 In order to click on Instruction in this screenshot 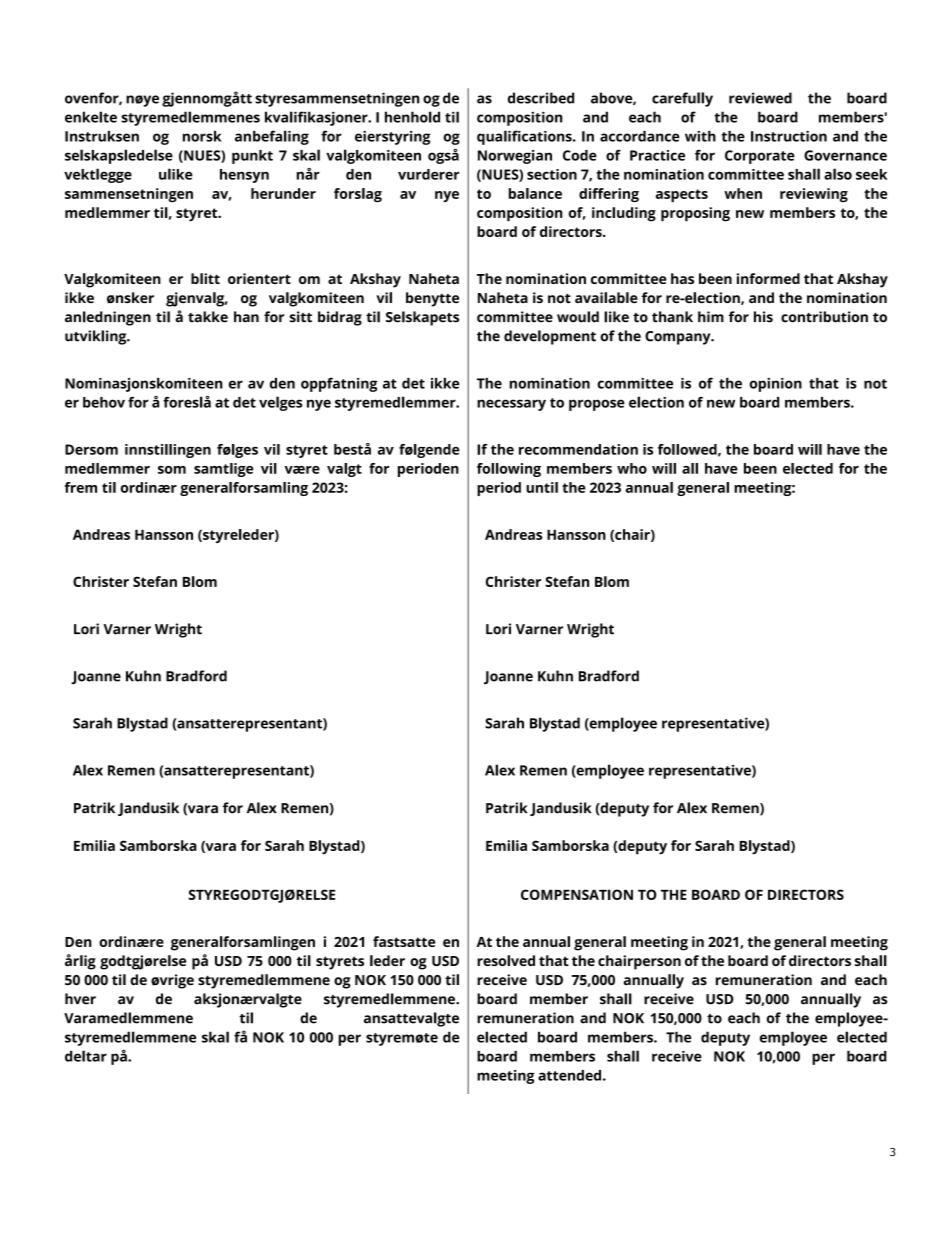, I will do `click(789, 136)`.
